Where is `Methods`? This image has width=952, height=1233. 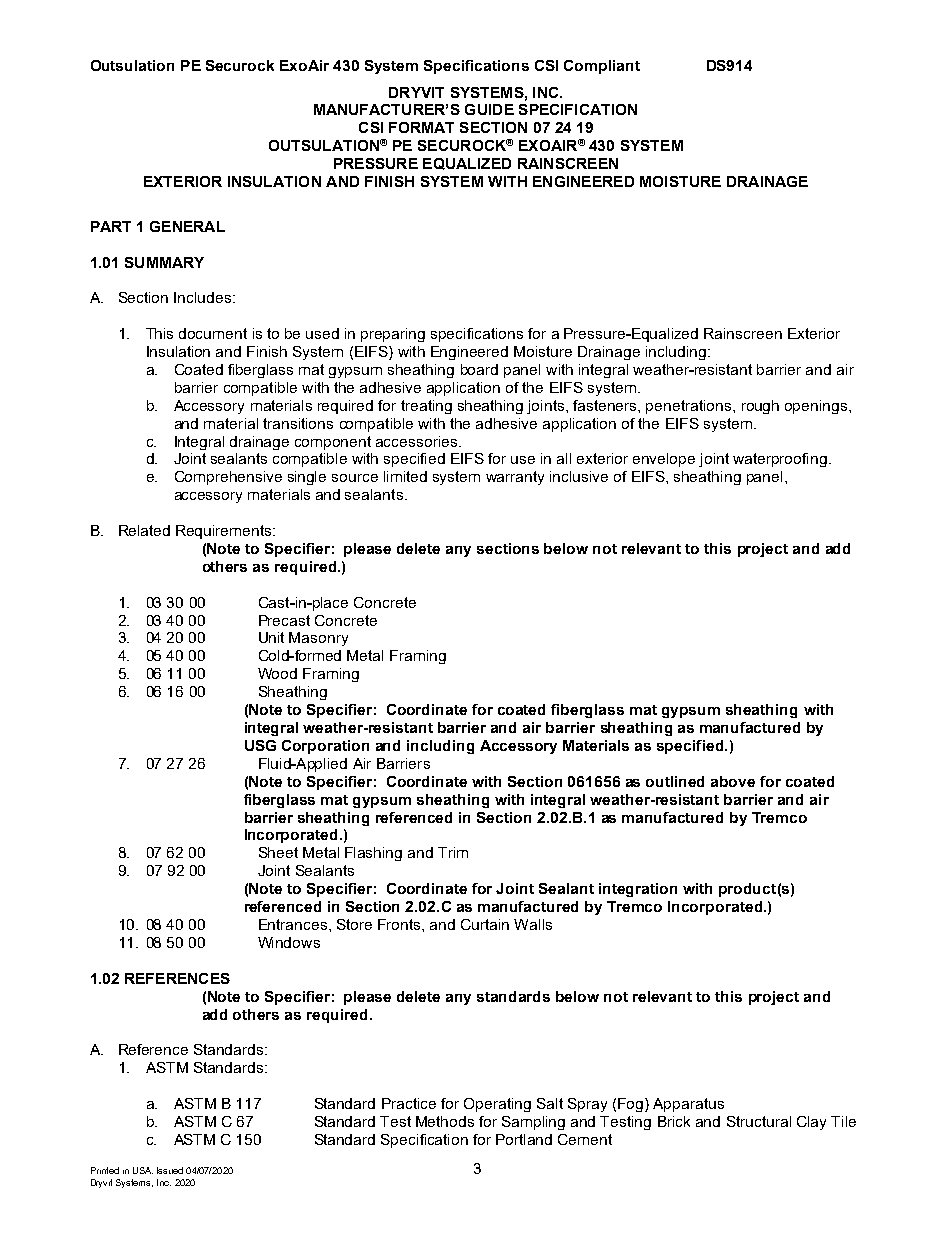
Methods is located at coordinates (445, 1121).
